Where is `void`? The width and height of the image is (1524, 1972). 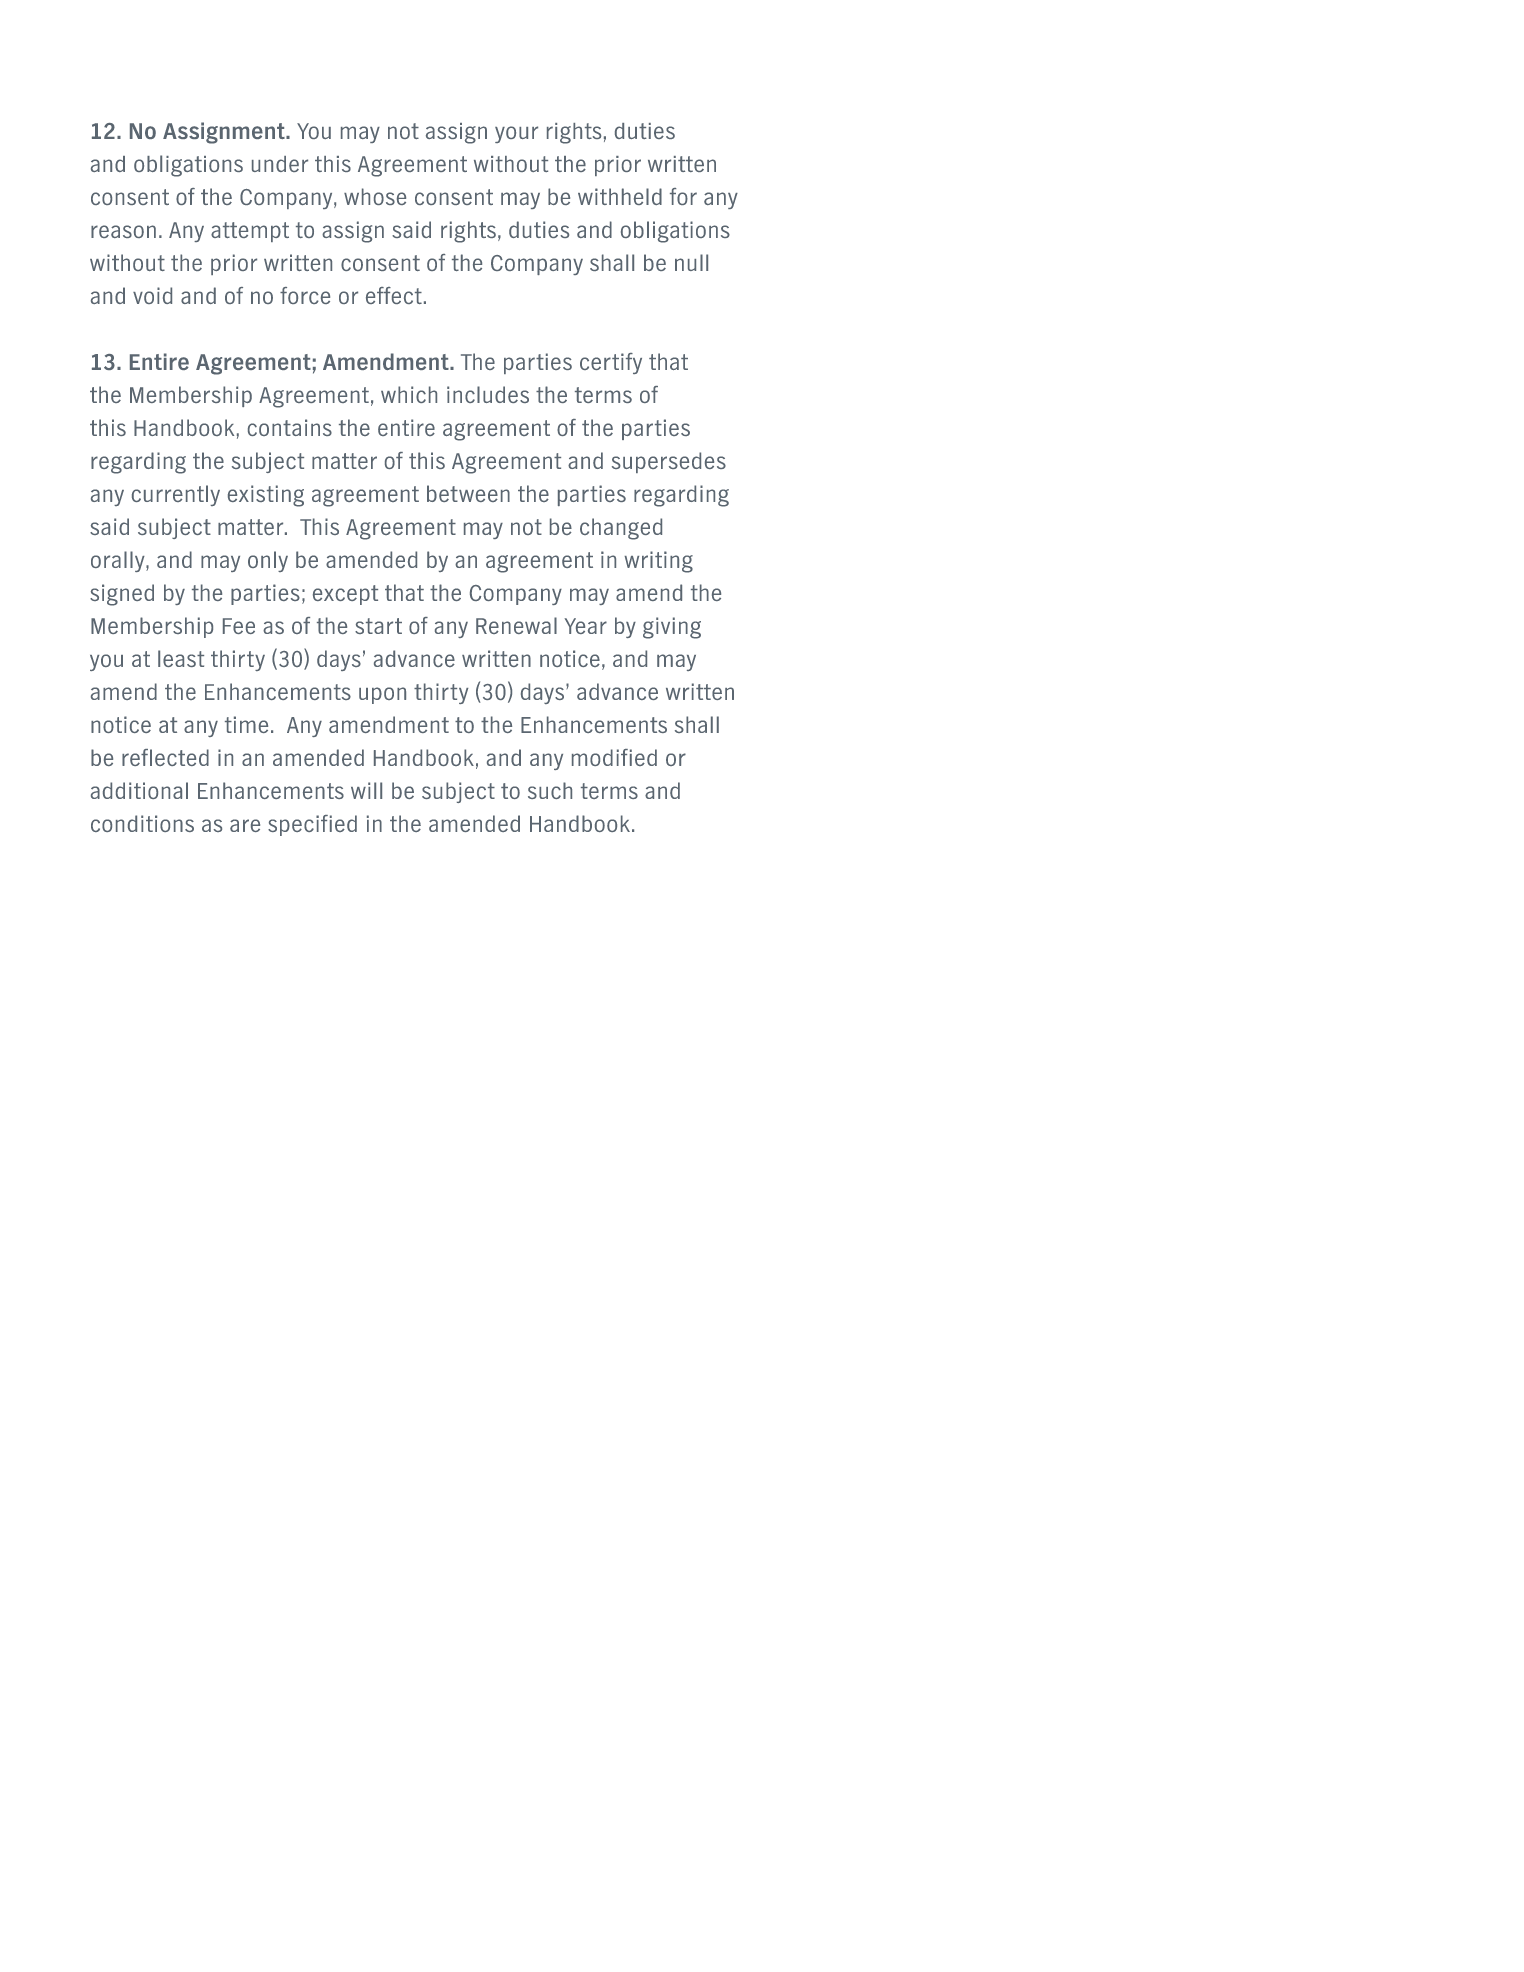 void is located at coordinates (152, 295).
